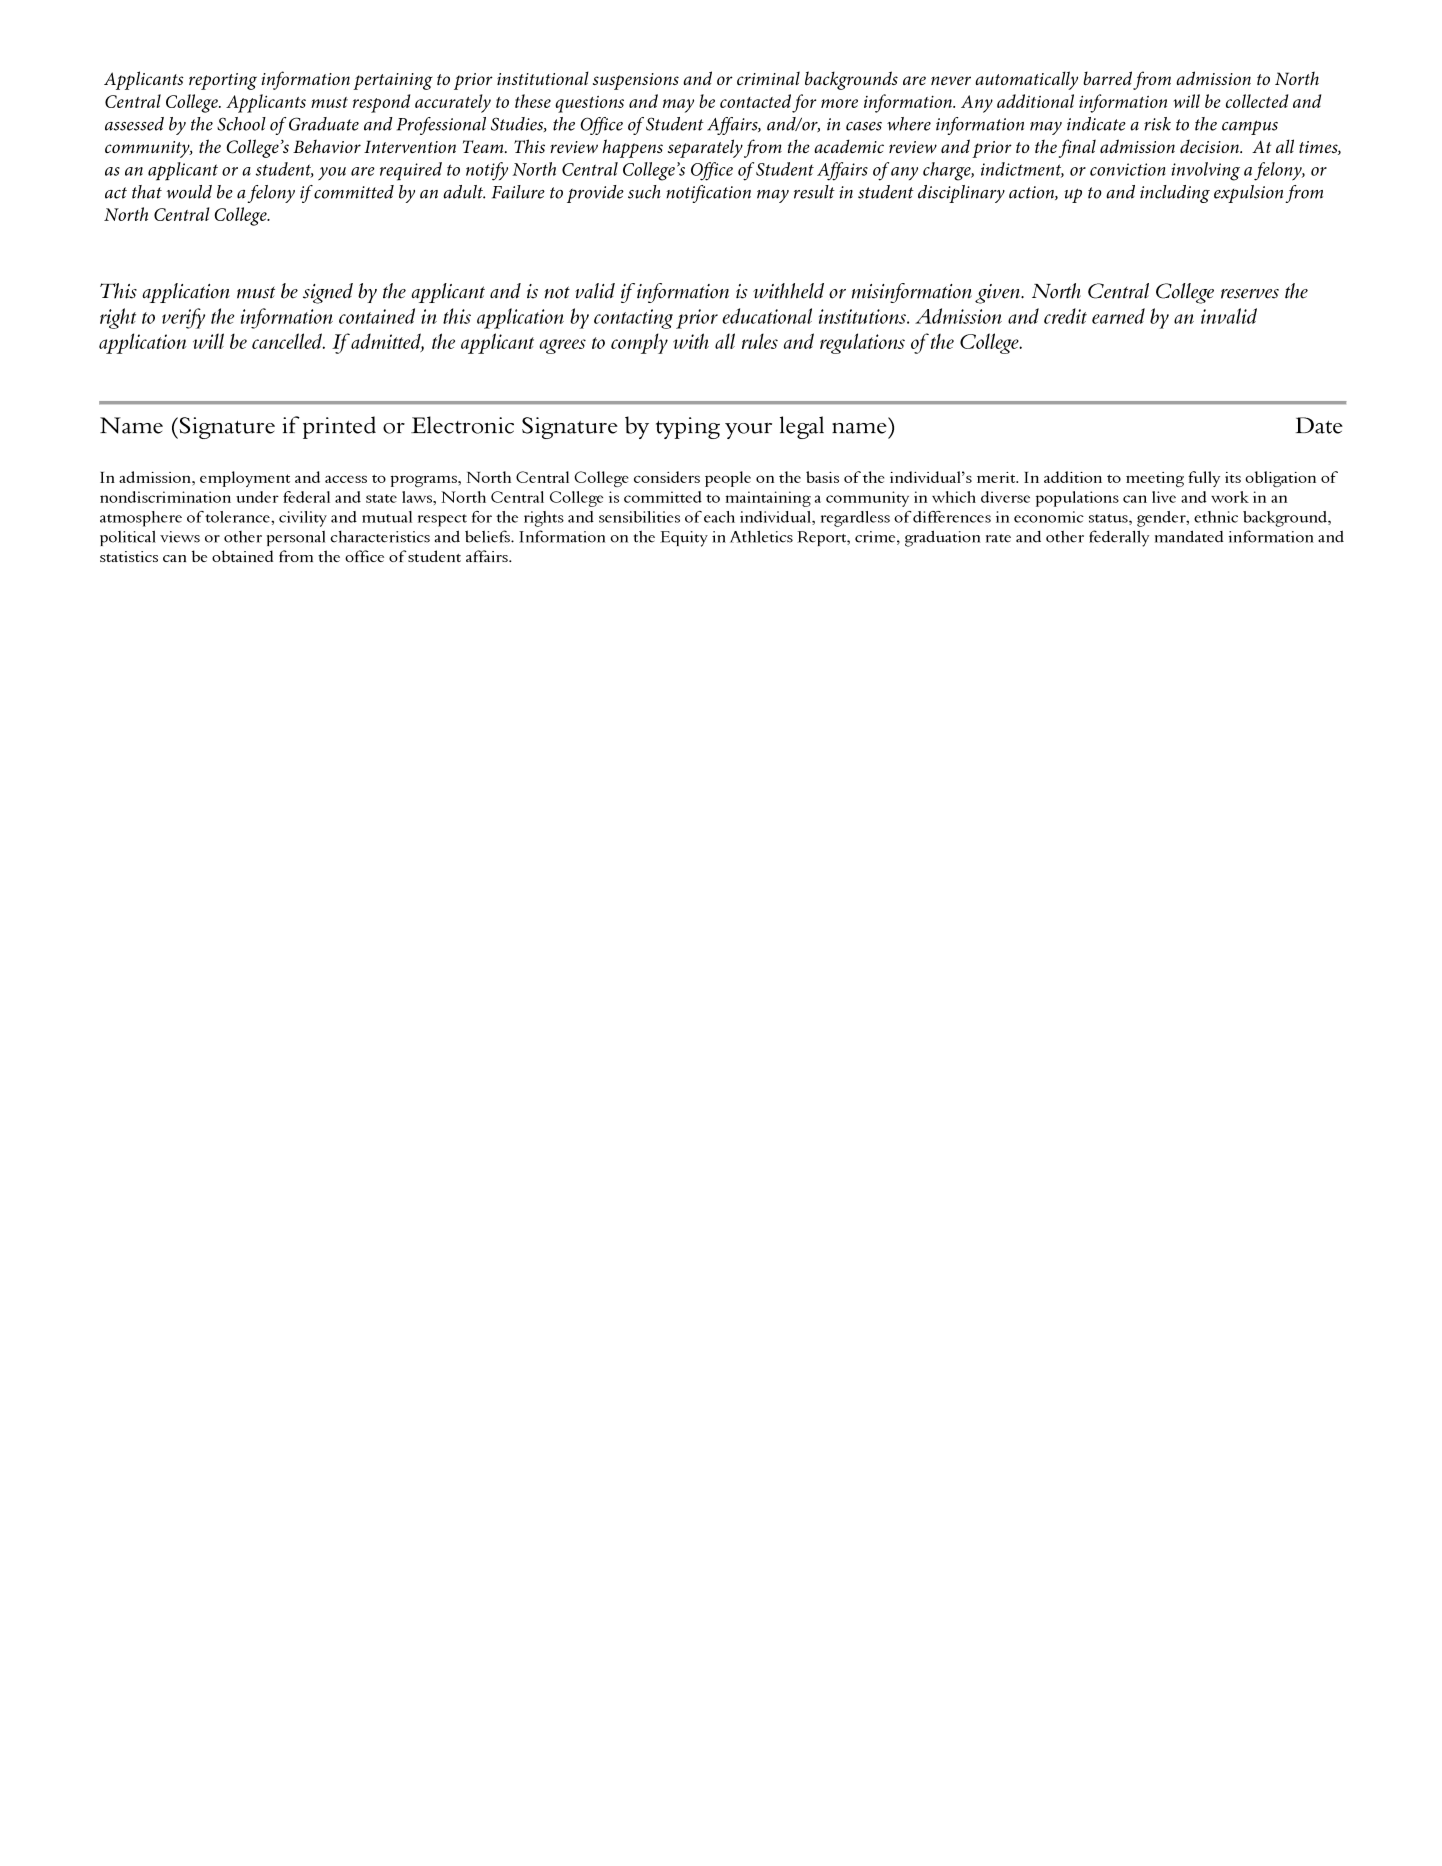 The height and width of the screenshot is (1866, 1442). Describe the element at coordinates (1186, 101) in the screenshot. I see `will` at that location.
